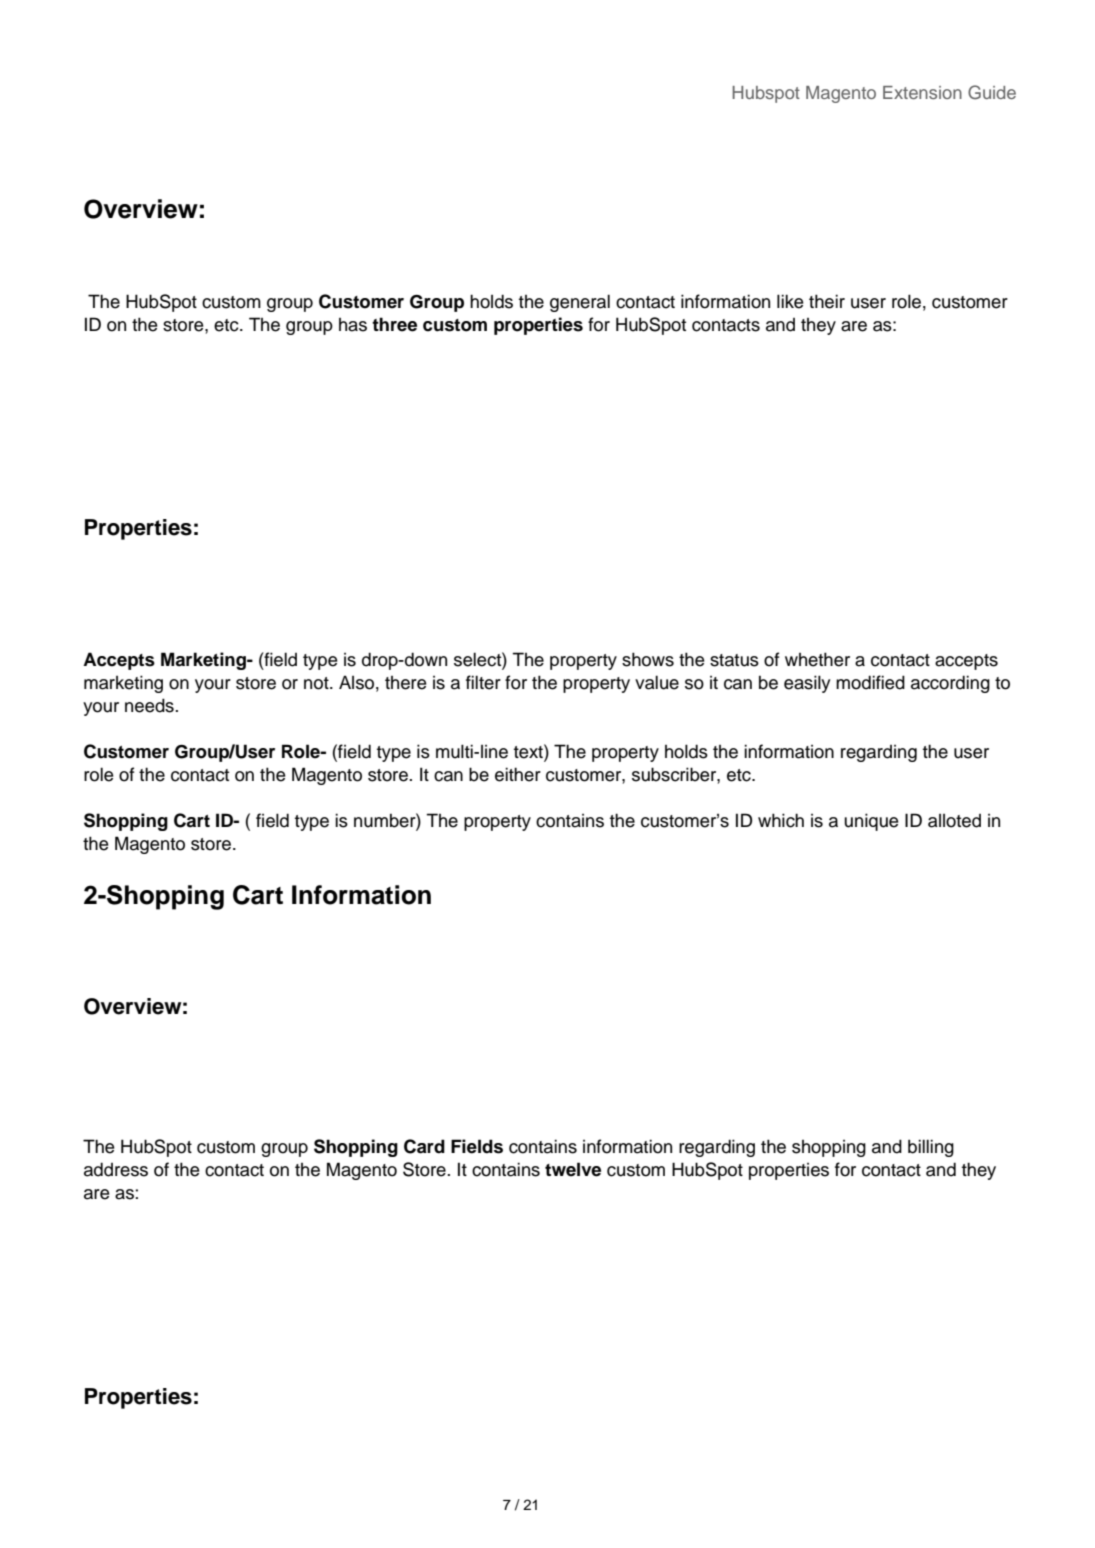 The width and height of the screenshot is (1095, 1548). I want to click on general, so click(580, 303).
